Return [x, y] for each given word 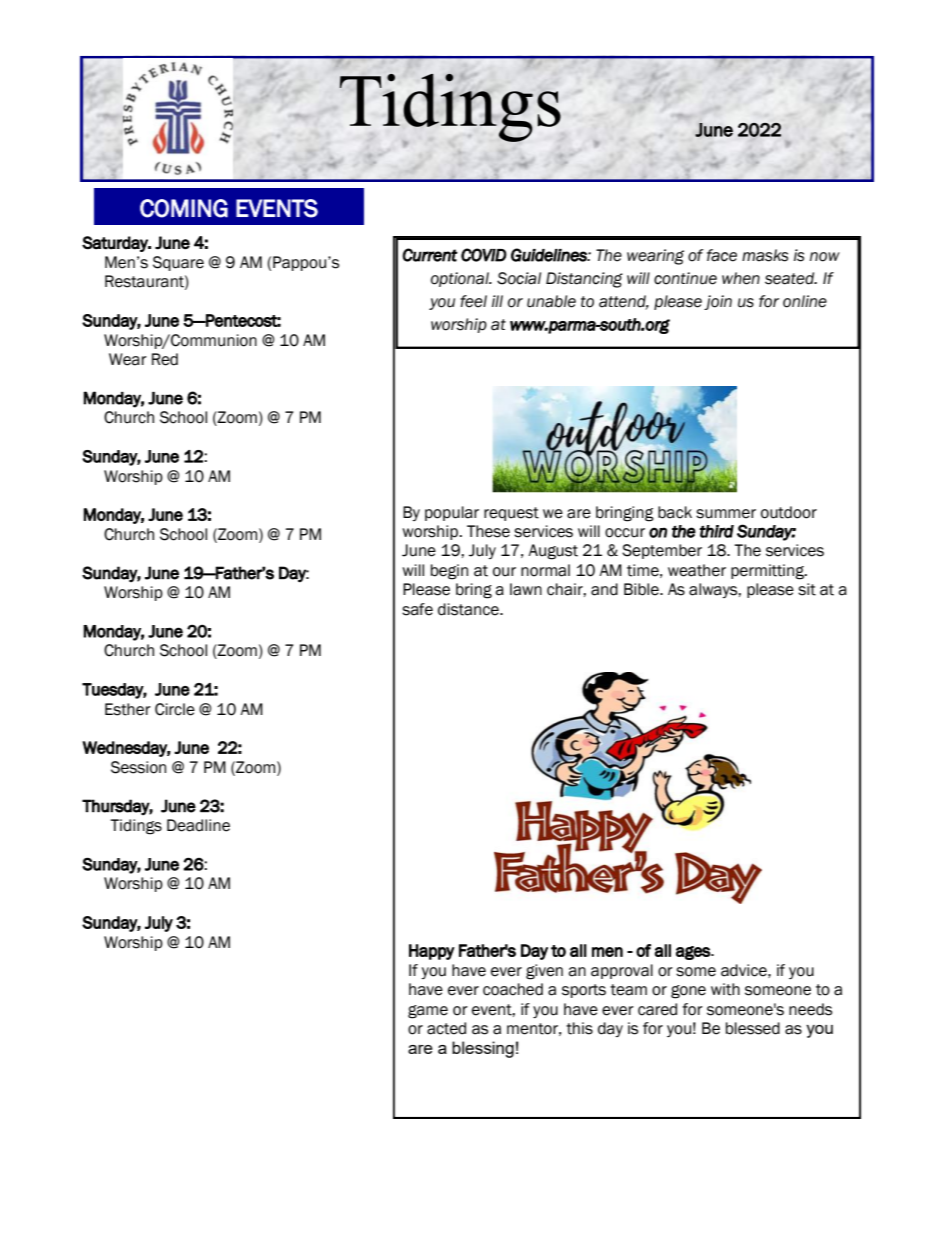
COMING [184, 208]
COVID [484, 255]
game [428, 1012]
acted [446, 1028]
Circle [175, 709]
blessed [753, 1028]
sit [807, 589]
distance [469, 609]
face [722, 255]
